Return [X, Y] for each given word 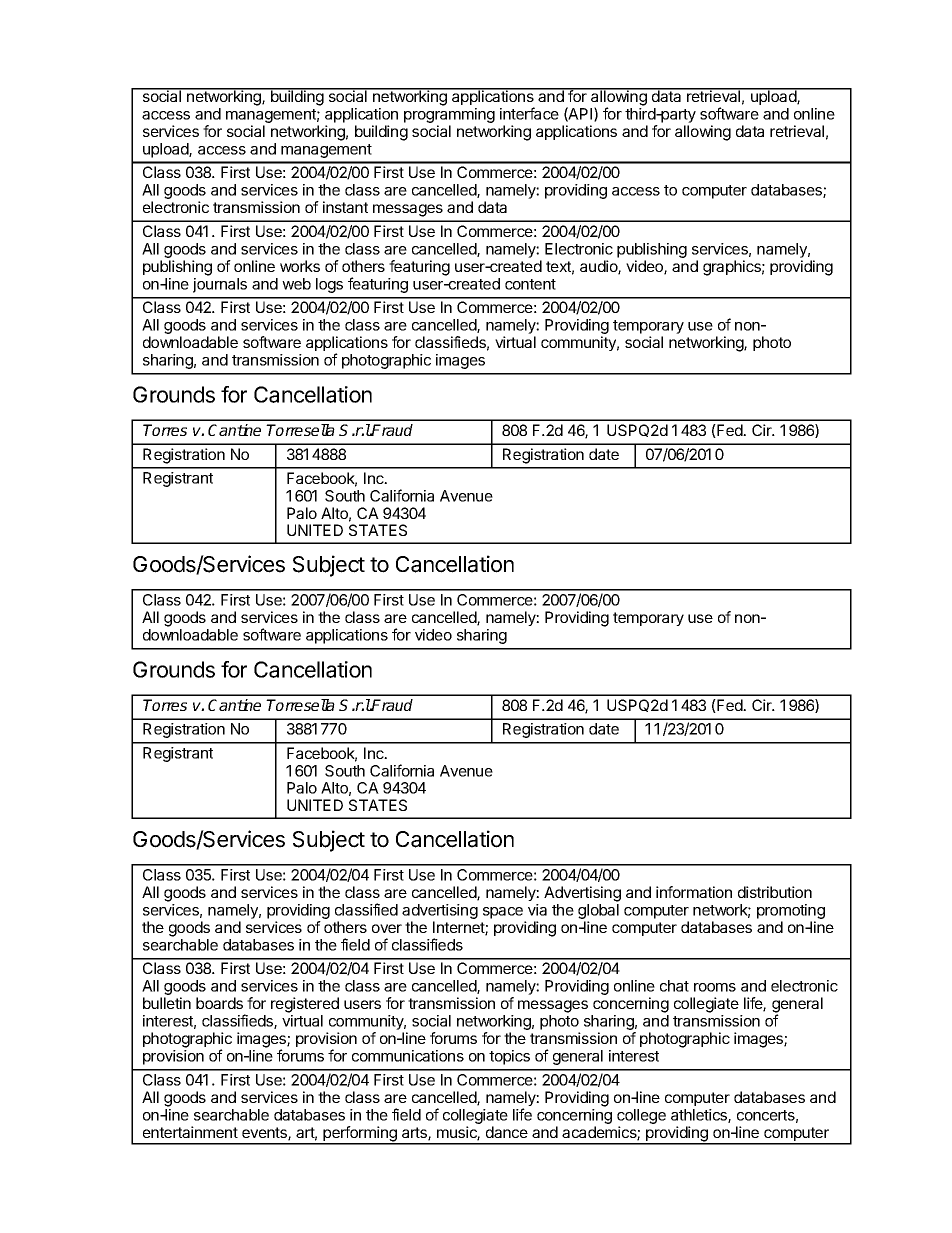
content [530, 284]
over [387, 928]
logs [329, 285]
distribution [775, 892]
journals [220, 285]
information [694, 892]
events [265, 1134]
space [503, 913]
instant [345, 207]
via [537, 910]
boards [219, 1003]
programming [449, 115]
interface [529, 113]
